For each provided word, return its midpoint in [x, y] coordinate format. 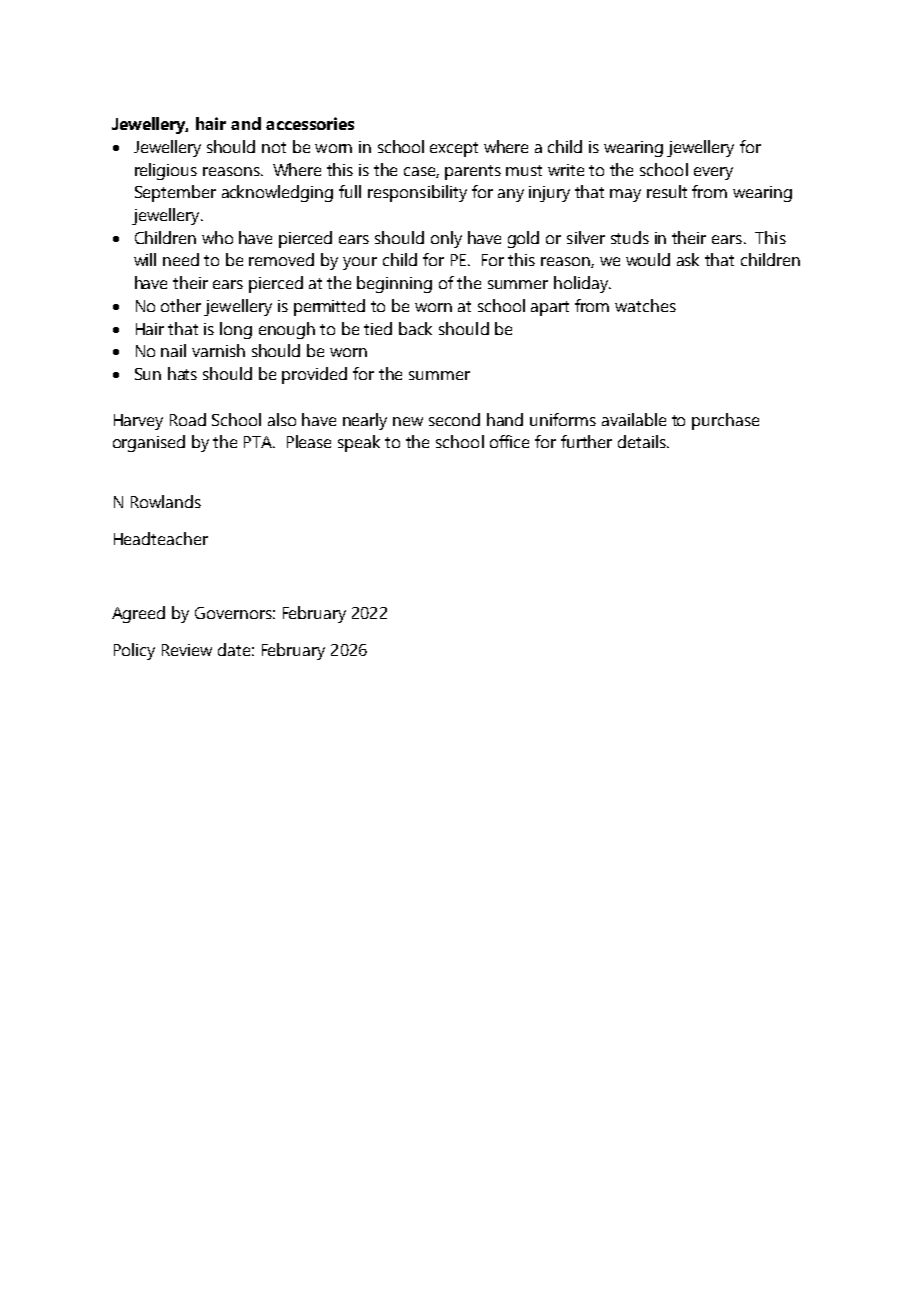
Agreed [138, 614]
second [454, 419]
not [274, 147]
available [634, 419]
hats [182, 373]
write [566, 170]
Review [187, 650]
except [454, 149]
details [643, 441]
